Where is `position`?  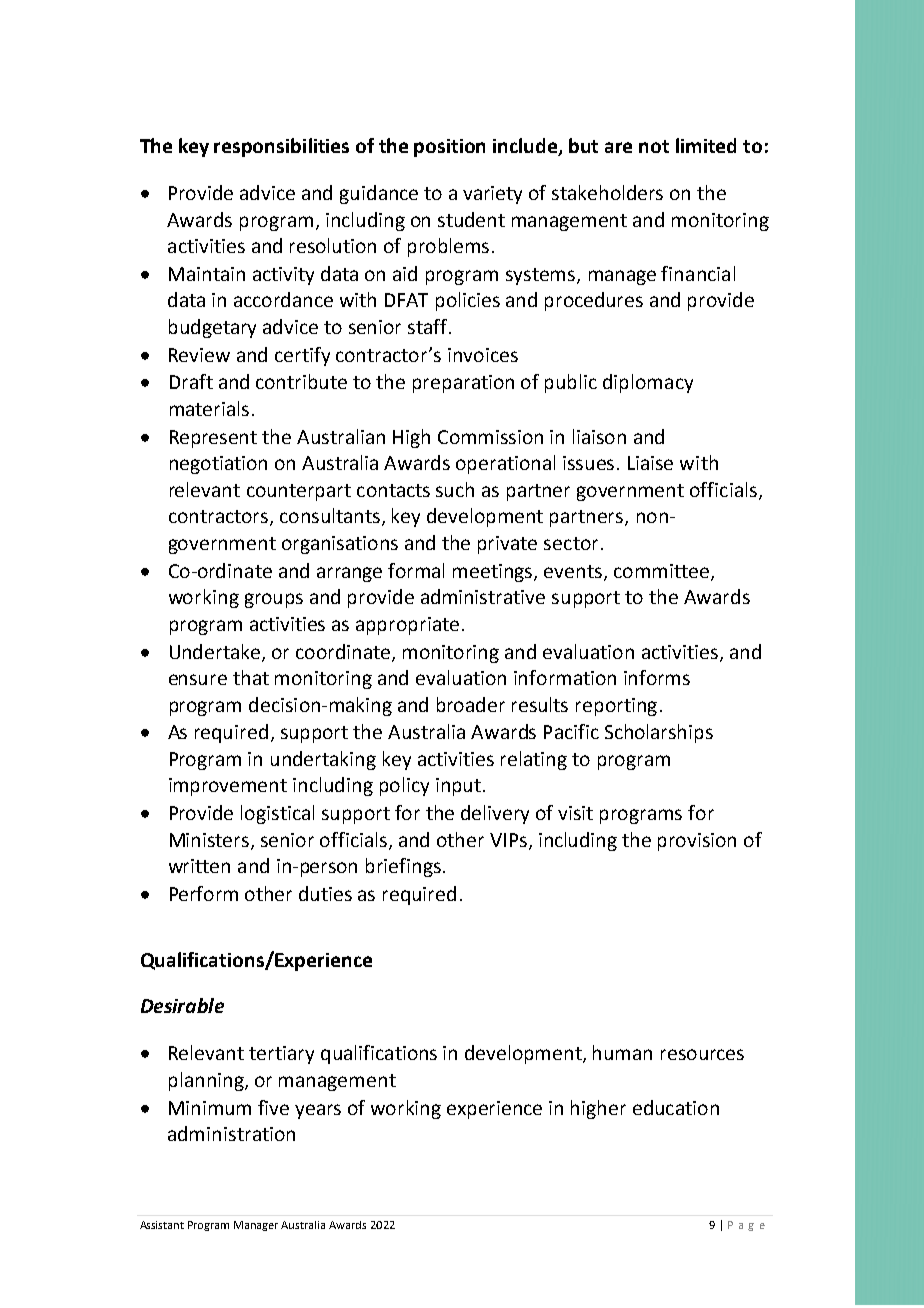
position is located at coordinates (449, 148).
